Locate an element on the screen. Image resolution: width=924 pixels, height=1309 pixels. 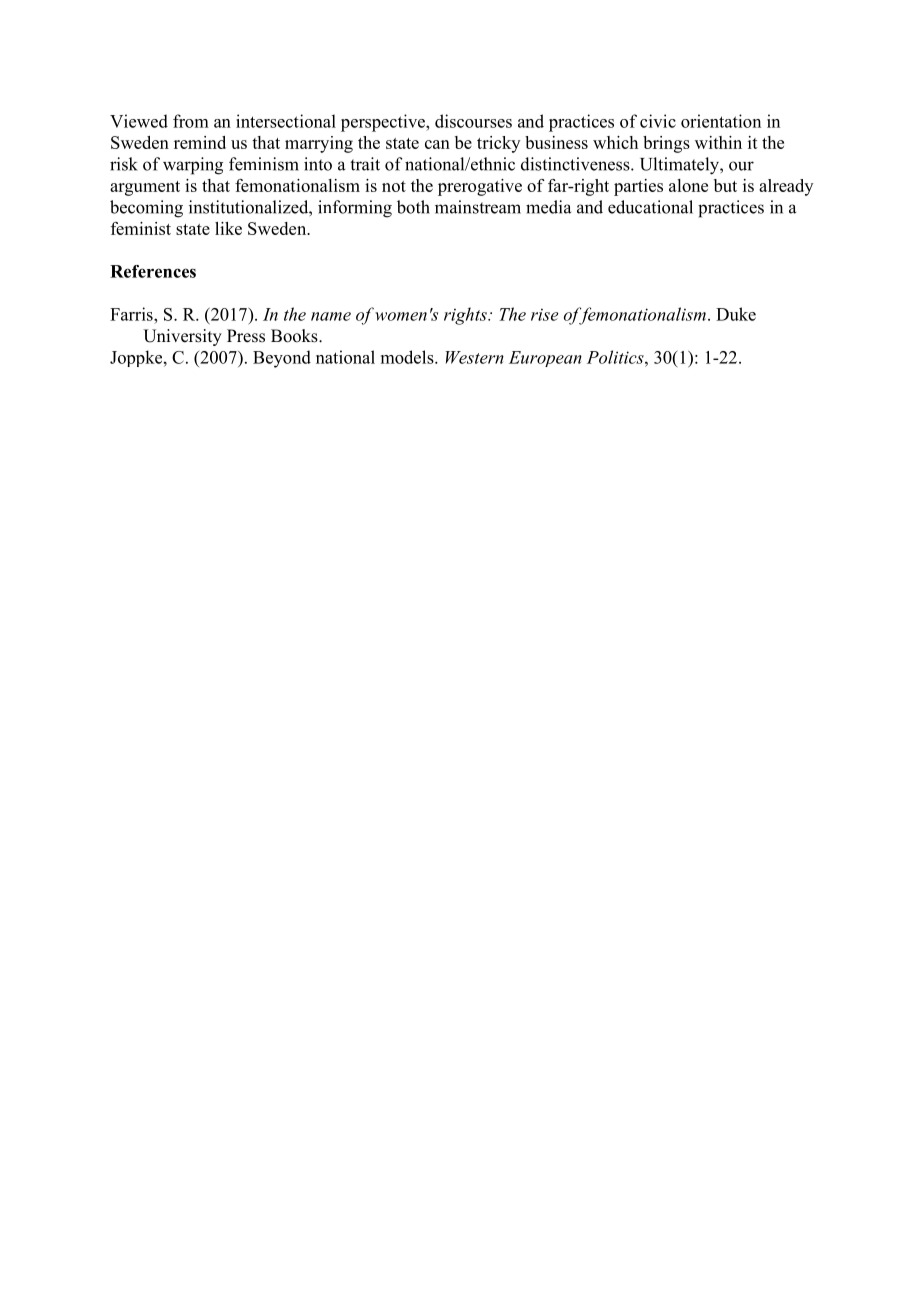
orientation is located at coordinates (721, 121).
